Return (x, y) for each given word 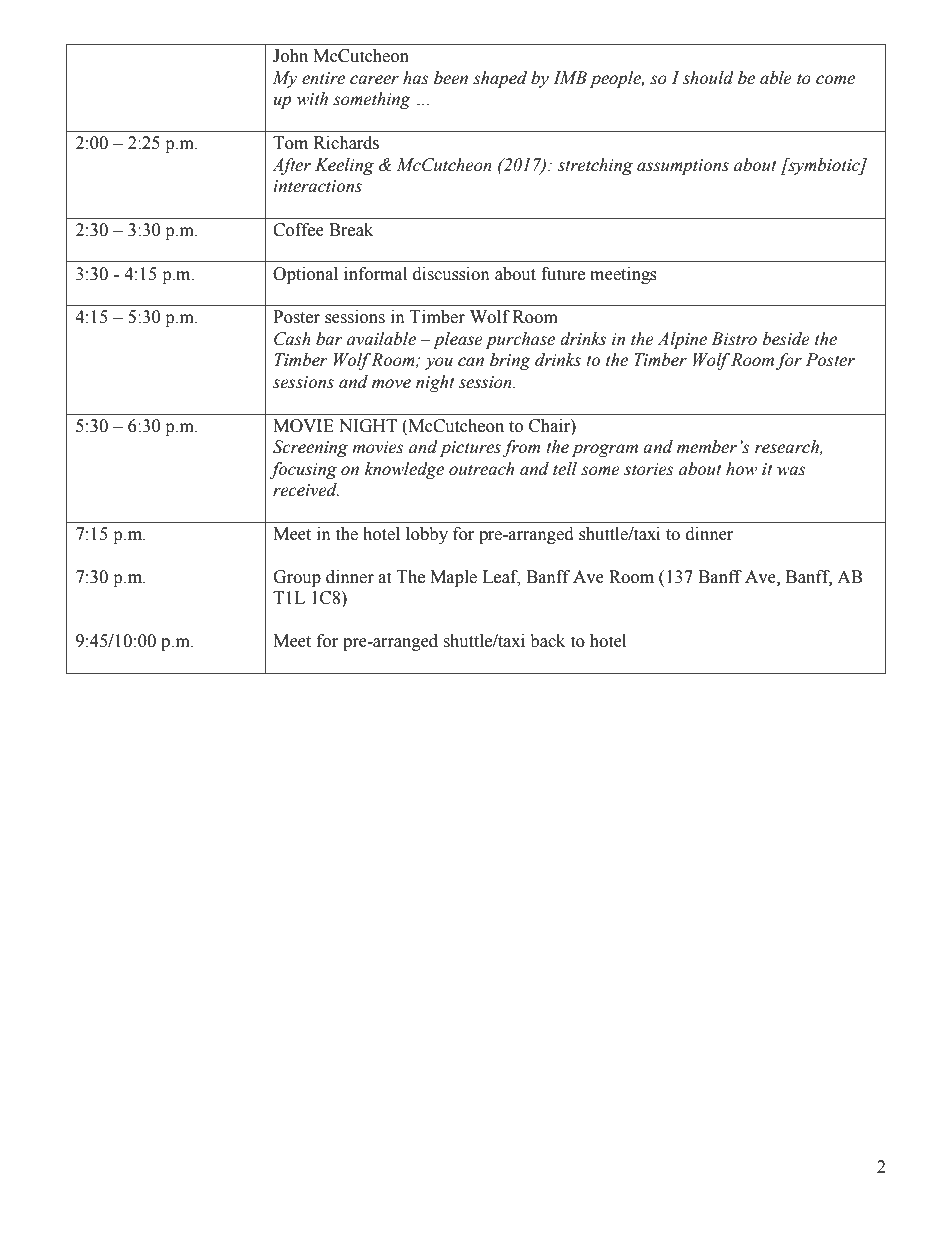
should (708, 78)
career (374, 80)
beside (786, 339)
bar (329, 339)
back (547, 641)
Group (297, 578)
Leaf (501, 578)
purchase (520, 340)
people (617, 79)
